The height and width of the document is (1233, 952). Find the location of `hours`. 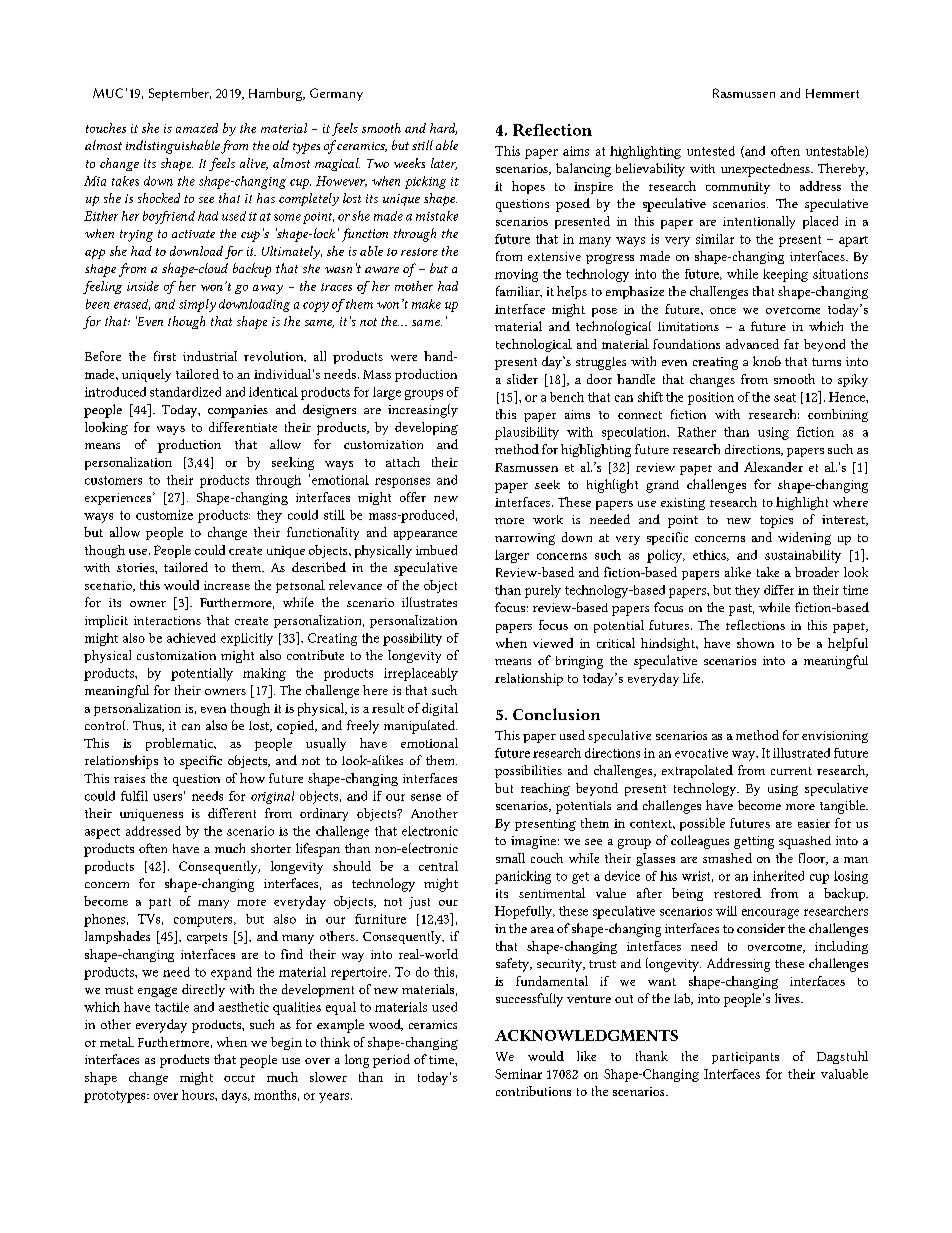

hours is located at coordinates (199, 1095).
